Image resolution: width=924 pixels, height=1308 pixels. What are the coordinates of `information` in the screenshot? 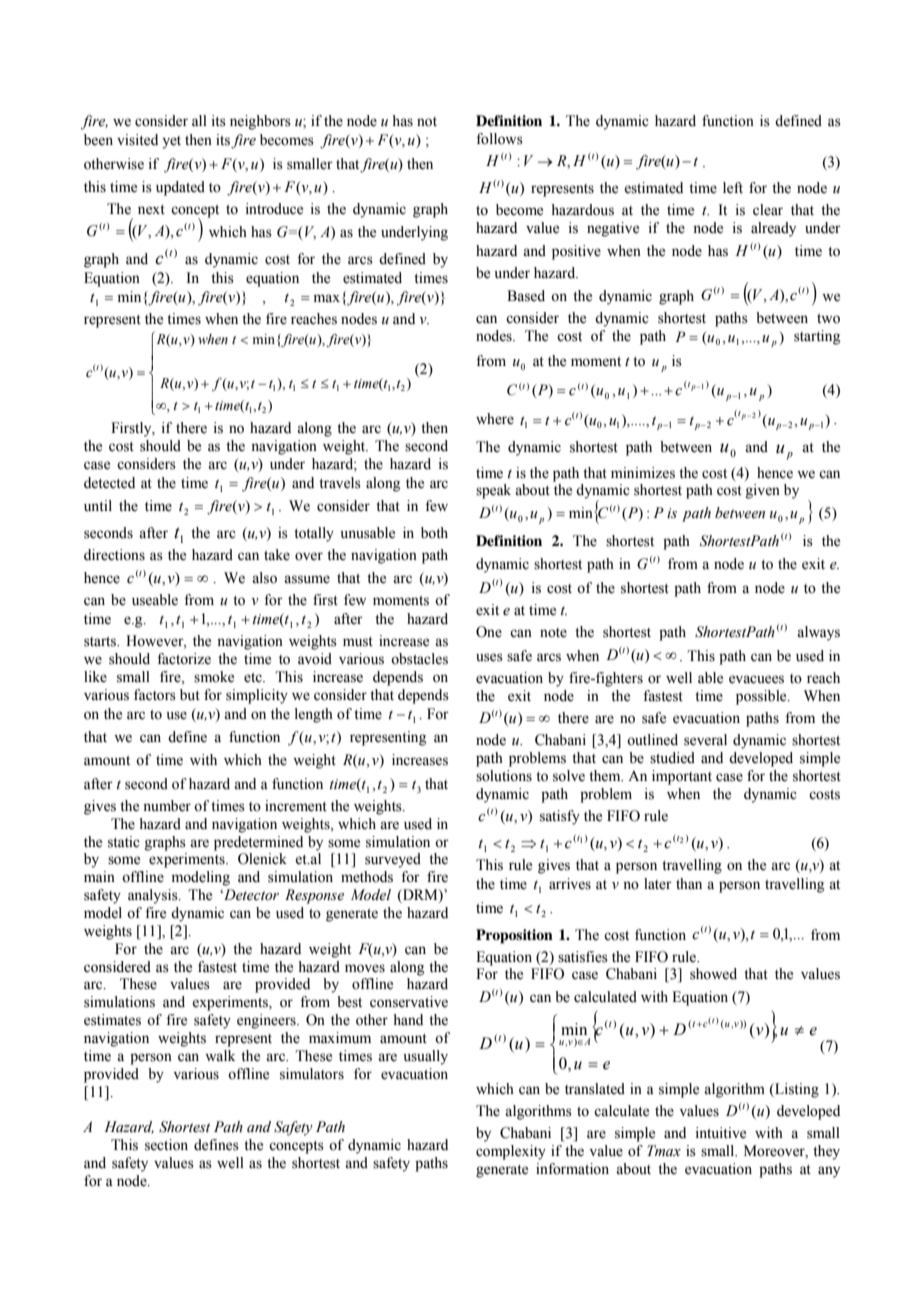 It's located at (572, 1169).
